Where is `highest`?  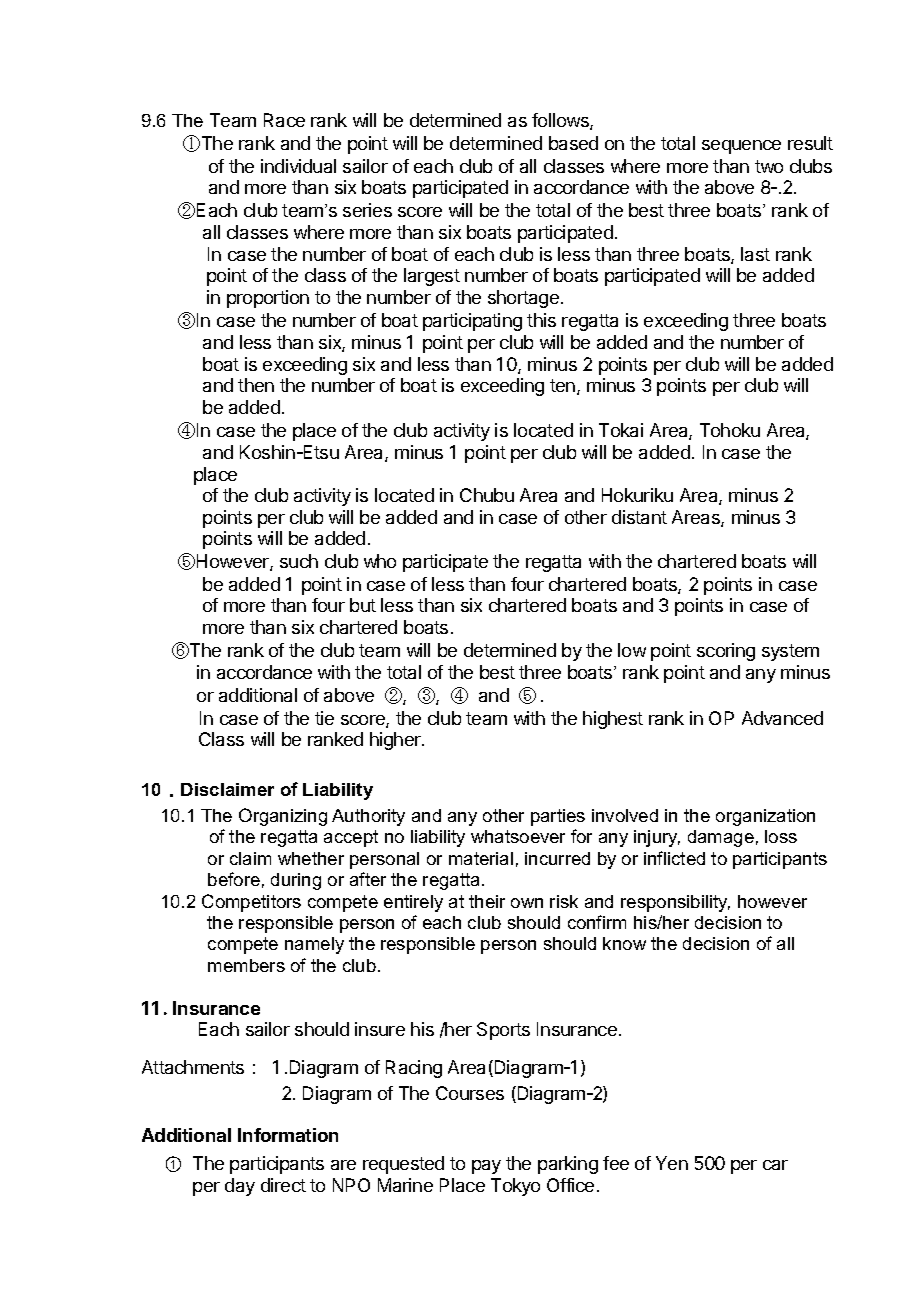
highest is located at coordinates (613, 720).
